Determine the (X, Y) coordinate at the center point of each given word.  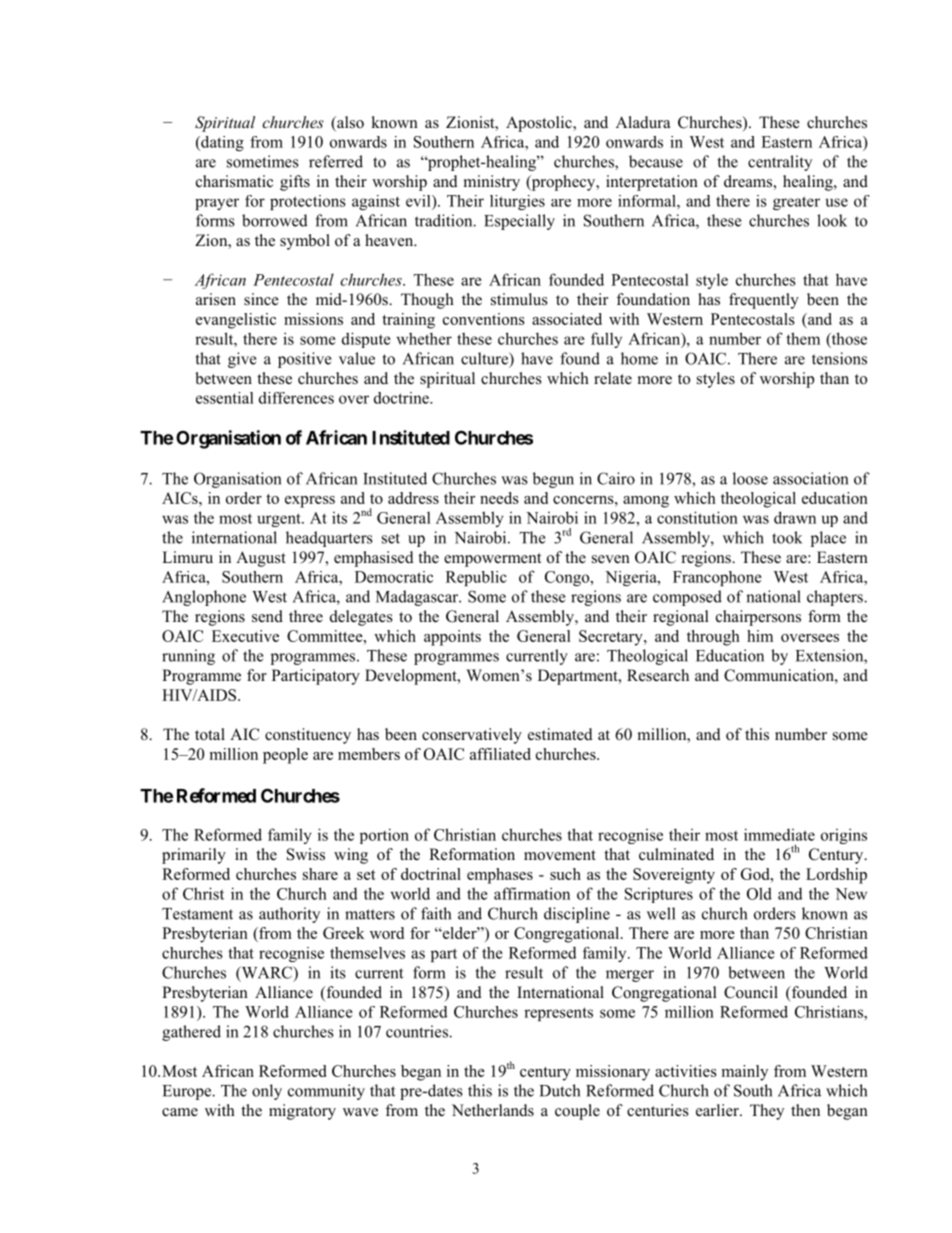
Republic (476, 578)
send (267, 616)
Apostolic (540, 124)
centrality (780, 163)
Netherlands (493, 1110)
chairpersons (758, 618)
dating (221, 143)
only (267, 1092)
